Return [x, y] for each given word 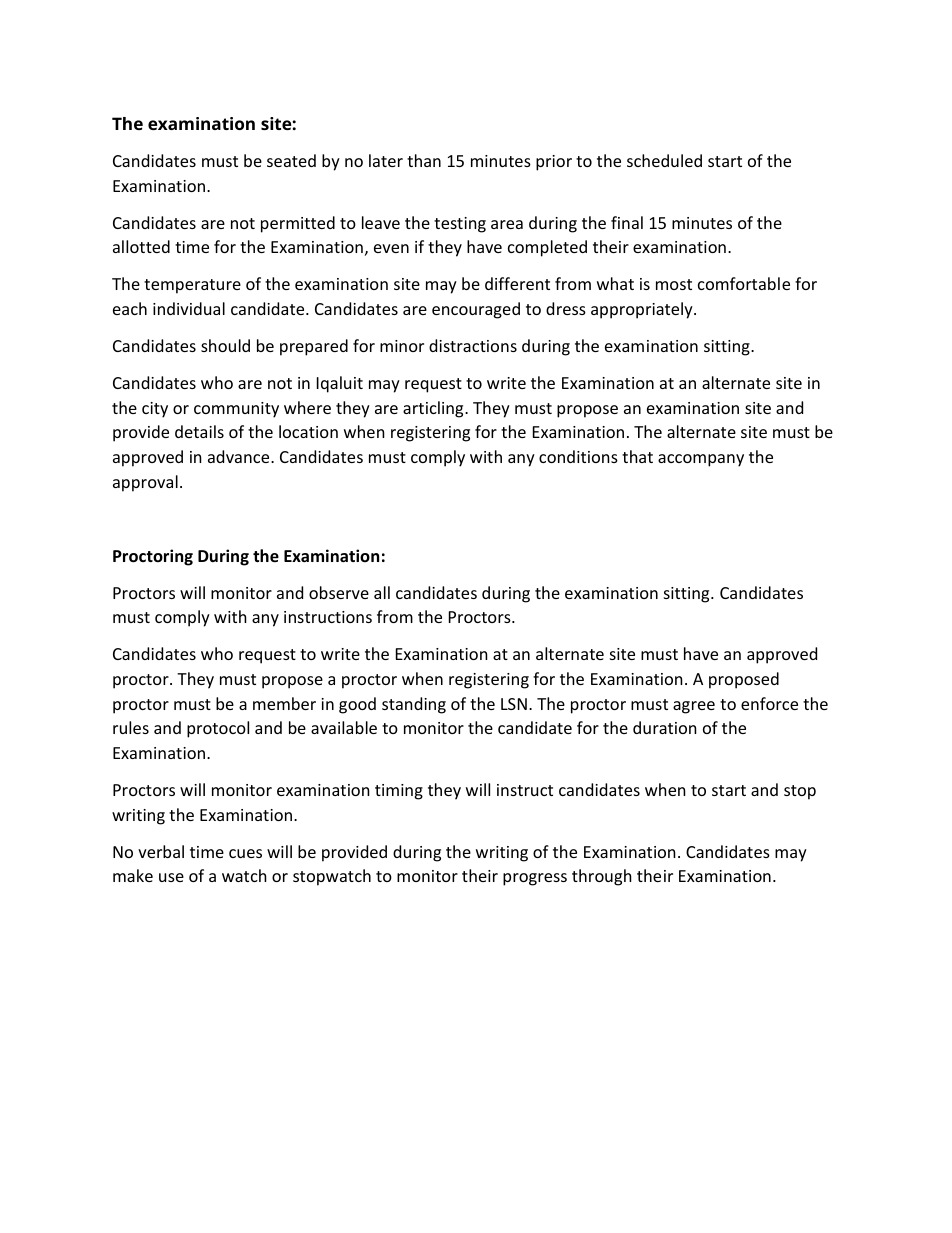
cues [245, 853]
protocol [218, 729]
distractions [473, 345]
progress [535, 879]
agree [694, 707]
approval [145, 483]
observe [339, 592]
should [225, 345]
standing [414, 705]
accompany [701, 460]
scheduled [664, 160]
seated [291, 160]
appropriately [643, 310]
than [424, 160]
